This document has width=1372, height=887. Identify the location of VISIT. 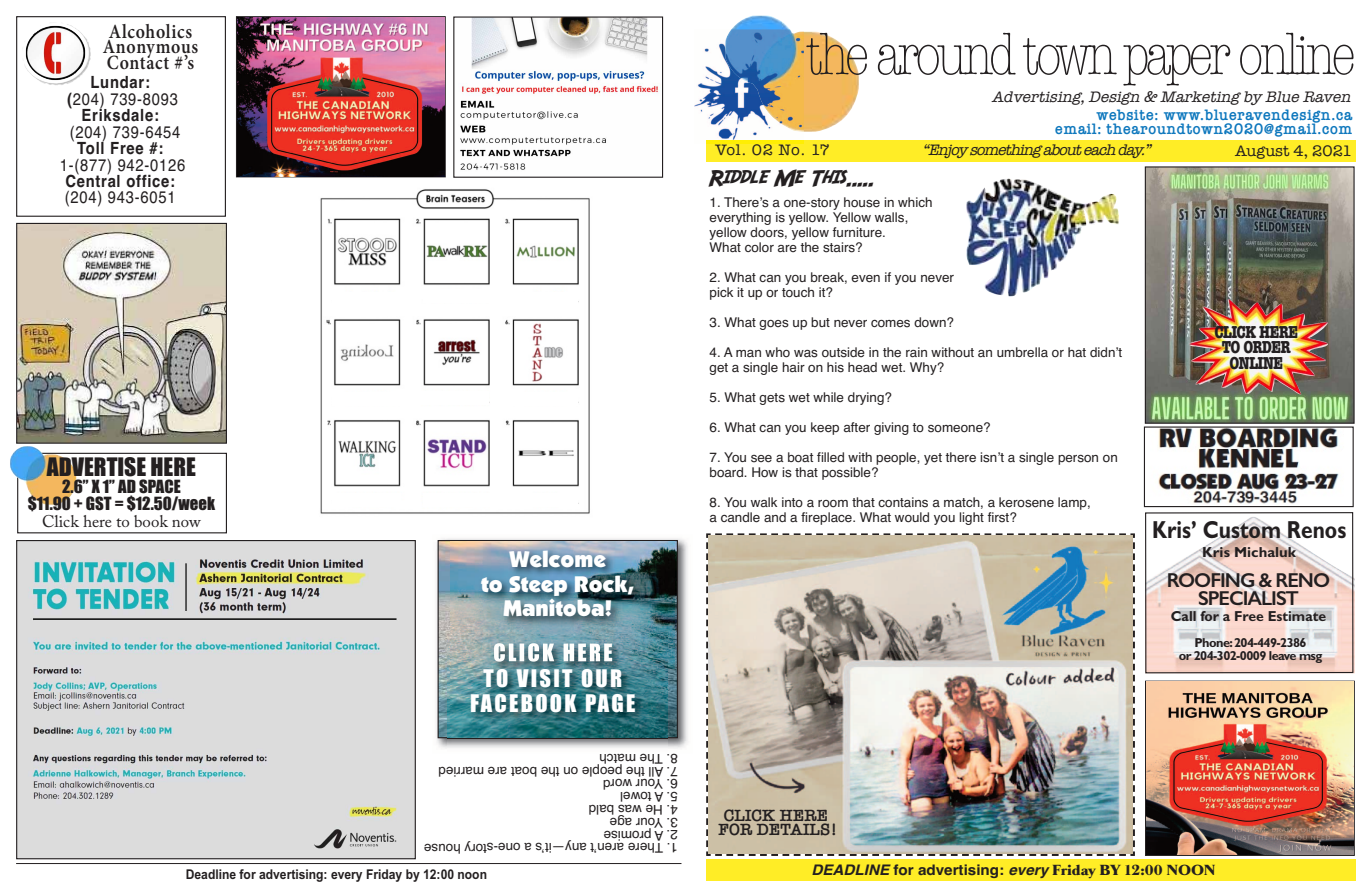
(544, 678).
